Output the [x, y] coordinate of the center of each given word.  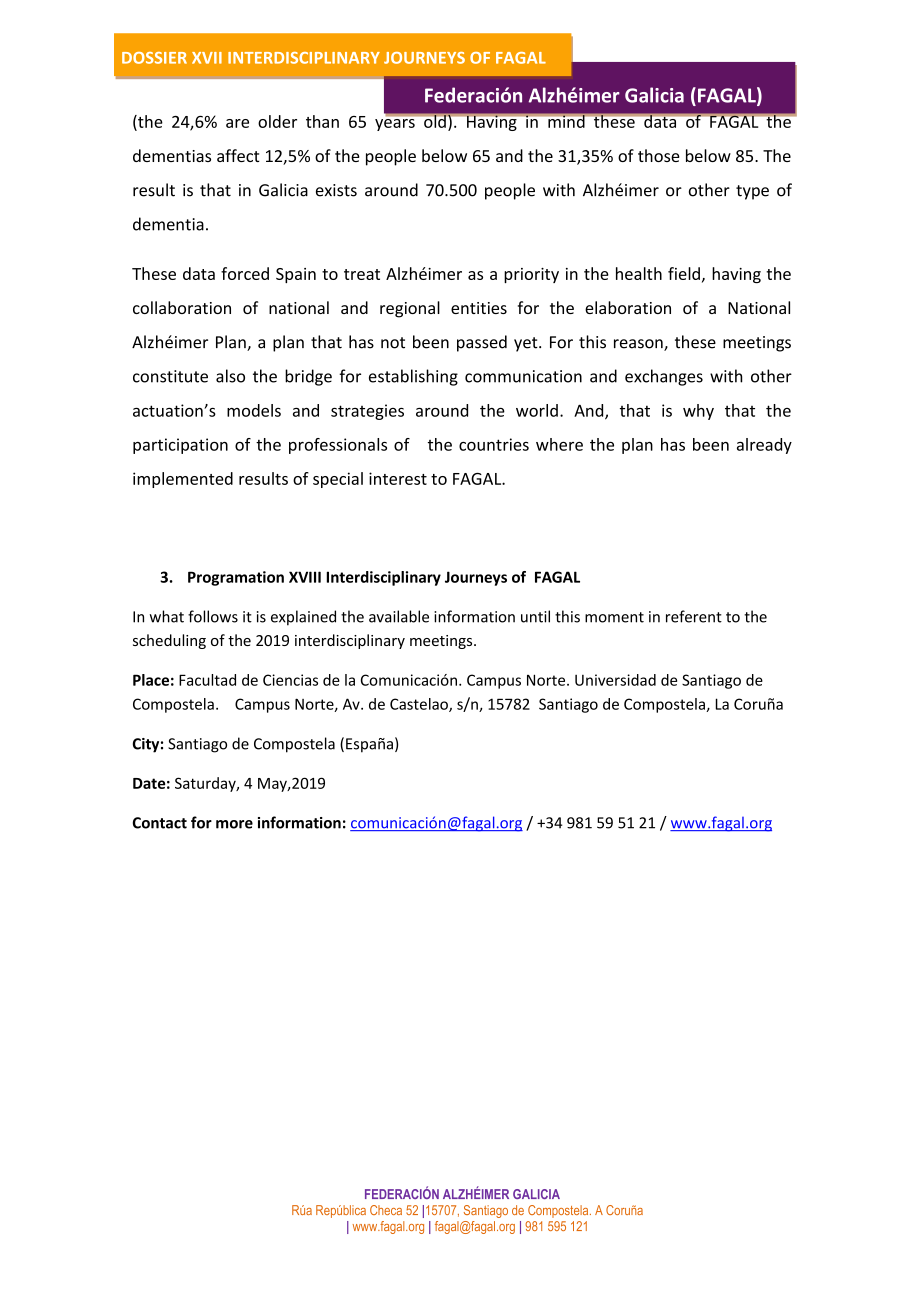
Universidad [615, 680]
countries [494, 444]
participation [180, 446]
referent [694, 616]
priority [531, 275]
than [322, 121]
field [684, 273]
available [399, 616]
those [659, 155]
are [237, 123]
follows [213, 616]
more [234, 824]
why [698, 412]
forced [245, 273]
